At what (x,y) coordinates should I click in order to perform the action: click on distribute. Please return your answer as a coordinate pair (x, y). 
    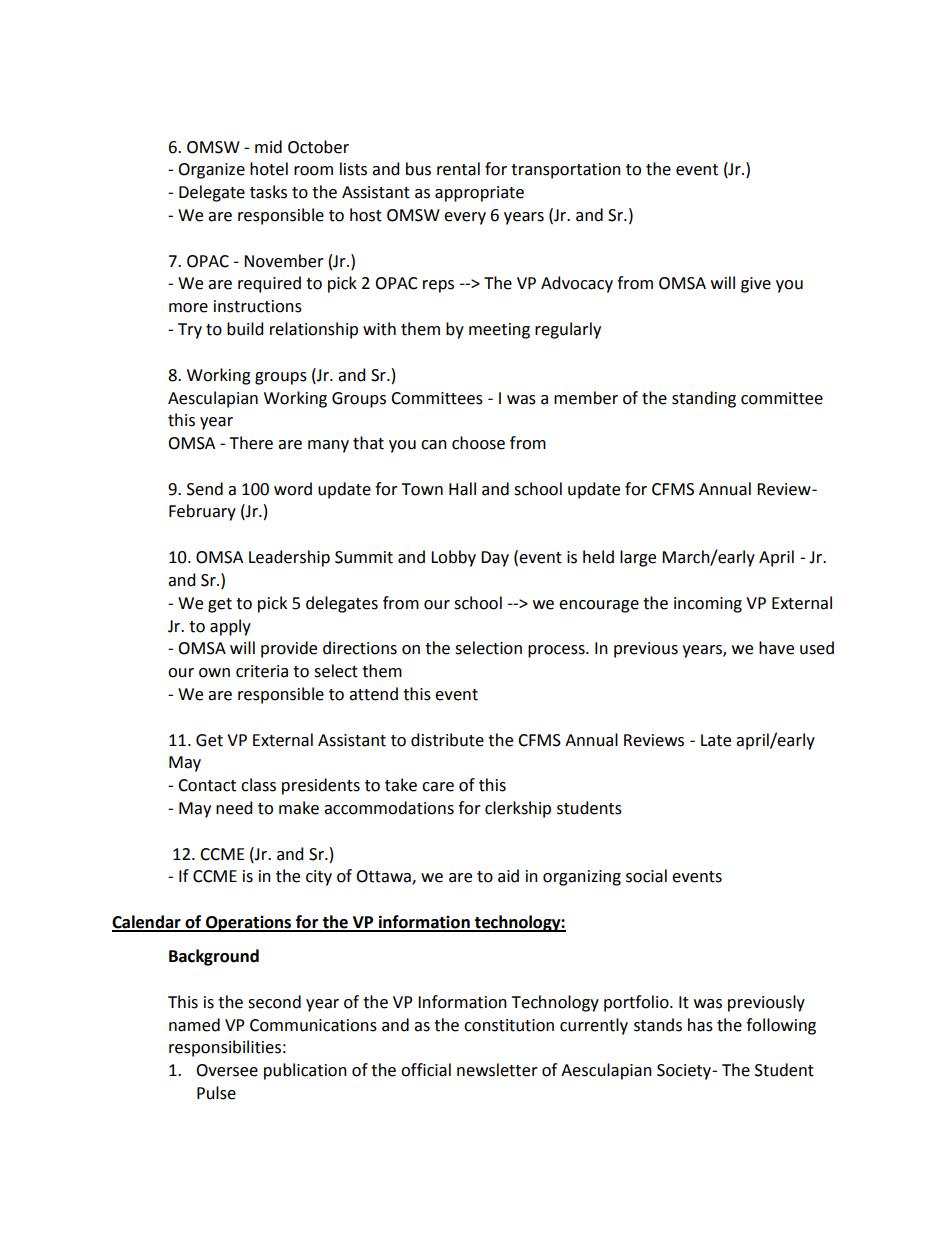
    Looking at the image, I should click on (447, 740).
